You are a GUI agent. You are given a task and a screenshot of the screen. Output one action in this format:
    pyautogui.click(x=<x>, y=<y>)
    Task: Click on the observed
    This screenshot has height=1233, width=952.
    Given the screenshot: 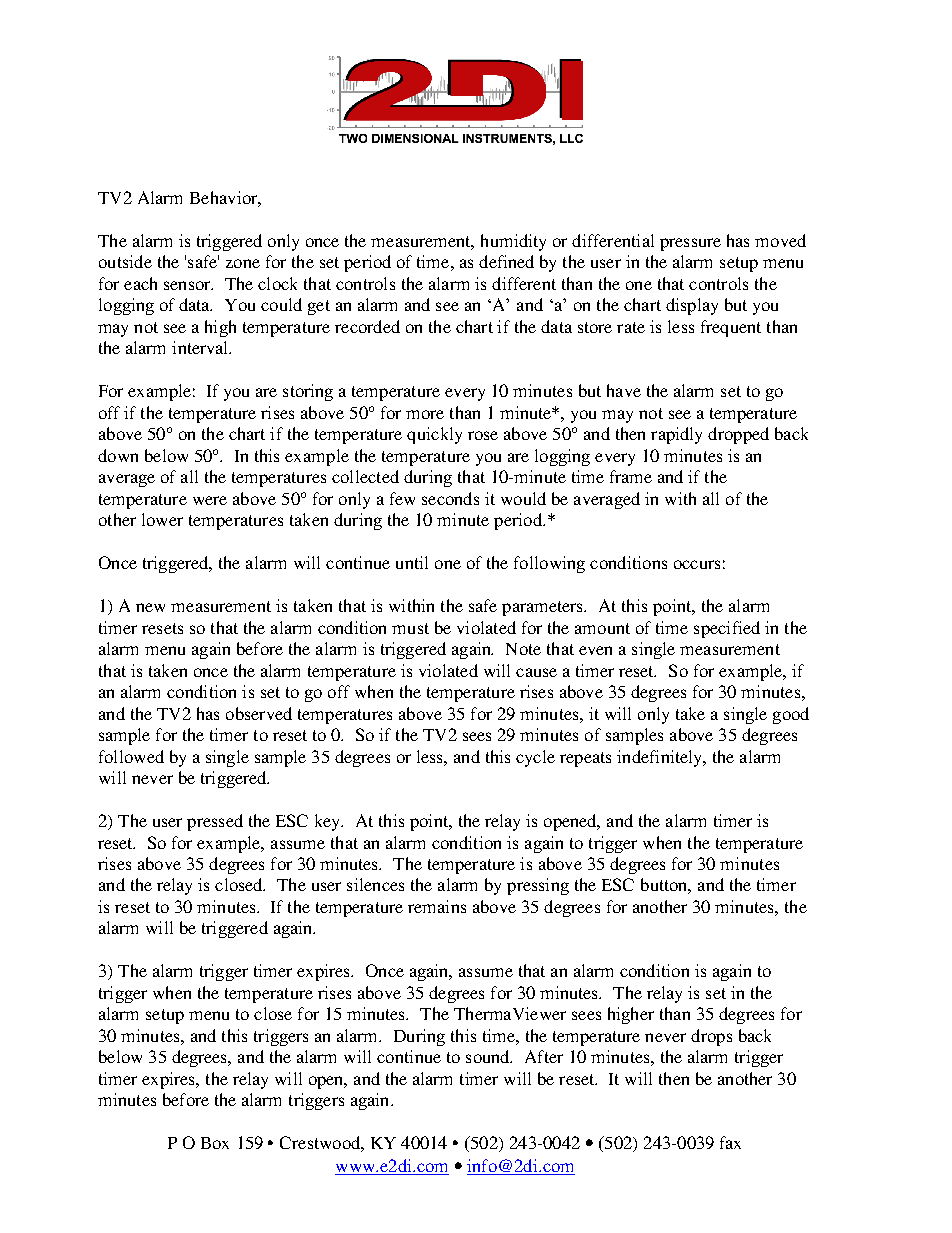 What is the action you would take?
    pyautogui.click(x=259, y=713)
